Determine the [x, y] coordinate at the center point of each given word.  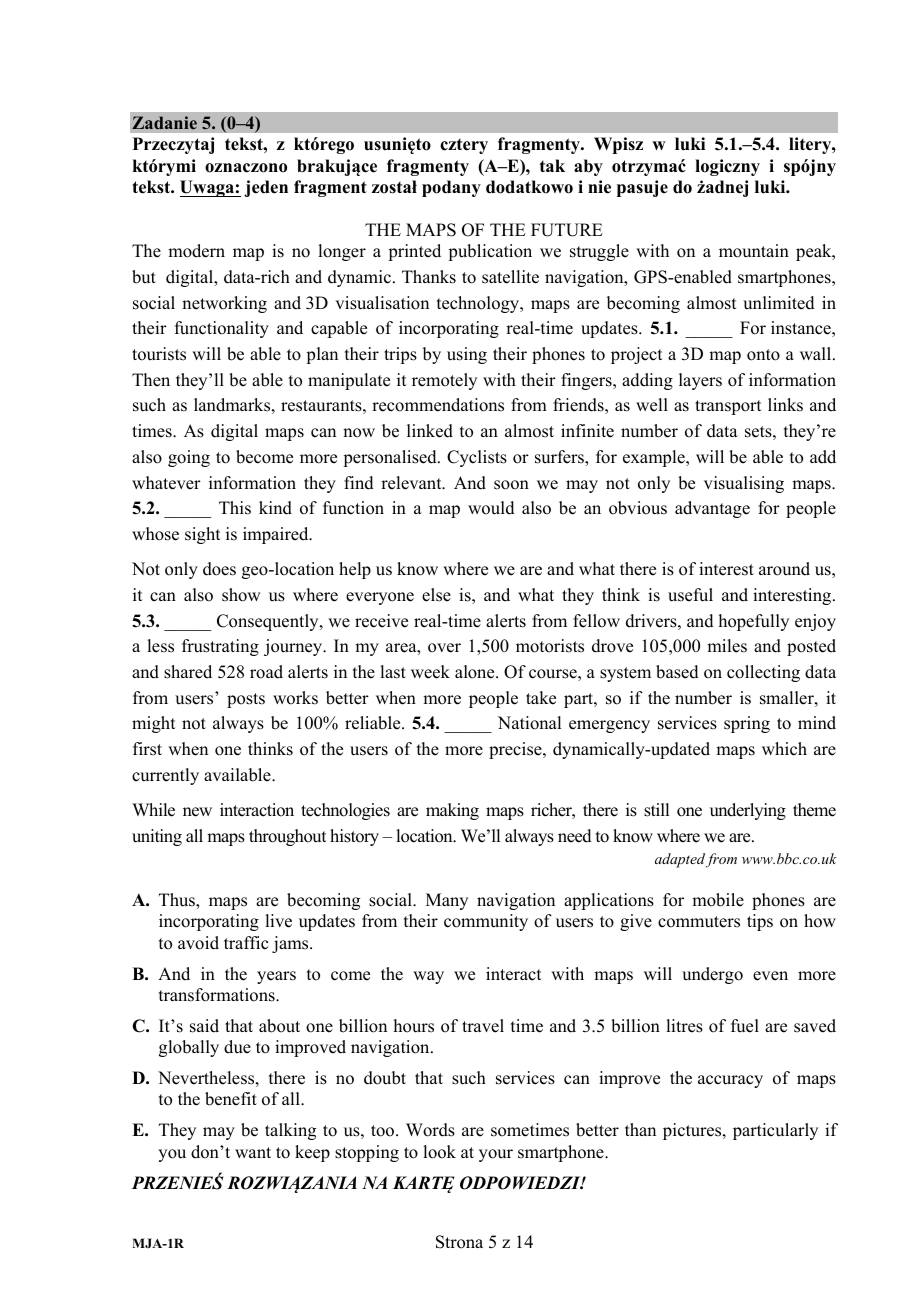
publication [490, 252]
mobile [718, 900]
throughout [287, 837]
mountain [754, 251]
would [491, 508]
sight [202, 535]
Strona [459, 1242]
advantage [712, 509]
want [253, 1152]
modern [196, 251]
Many [447, 901]
